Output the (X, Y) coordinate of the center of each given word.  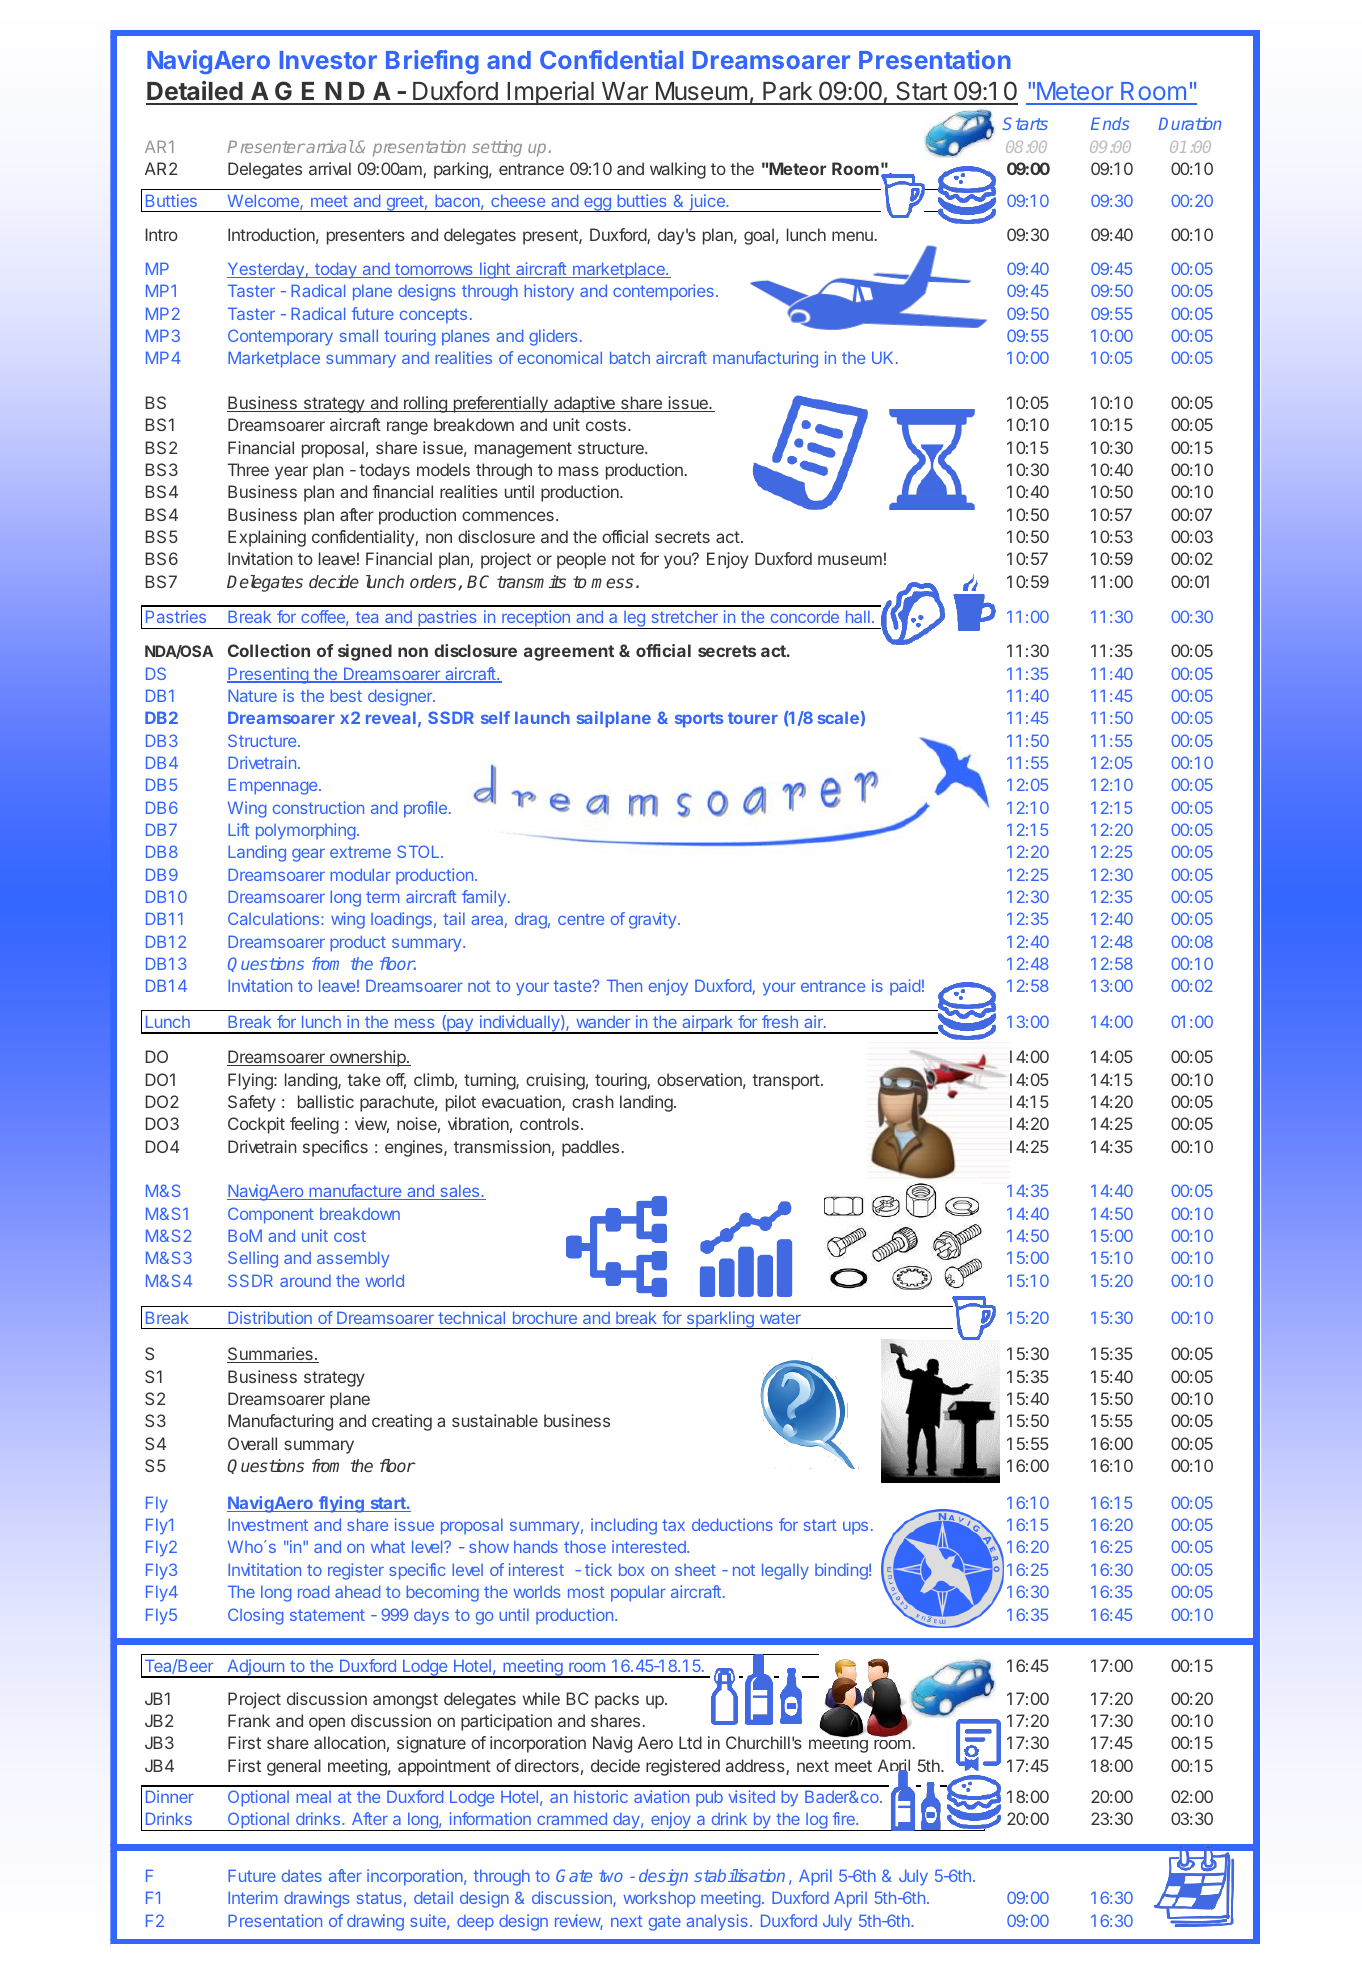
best (346, 695)
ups (855, 1528)
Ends (1110, 123)
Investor (328, 60)
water (780, 1318)
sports (699, 720)
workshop (659, 1899)
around (305, 1281)
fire (845, 1818)
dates (302, 1876)
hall (858, 616)
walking (678, 170)
